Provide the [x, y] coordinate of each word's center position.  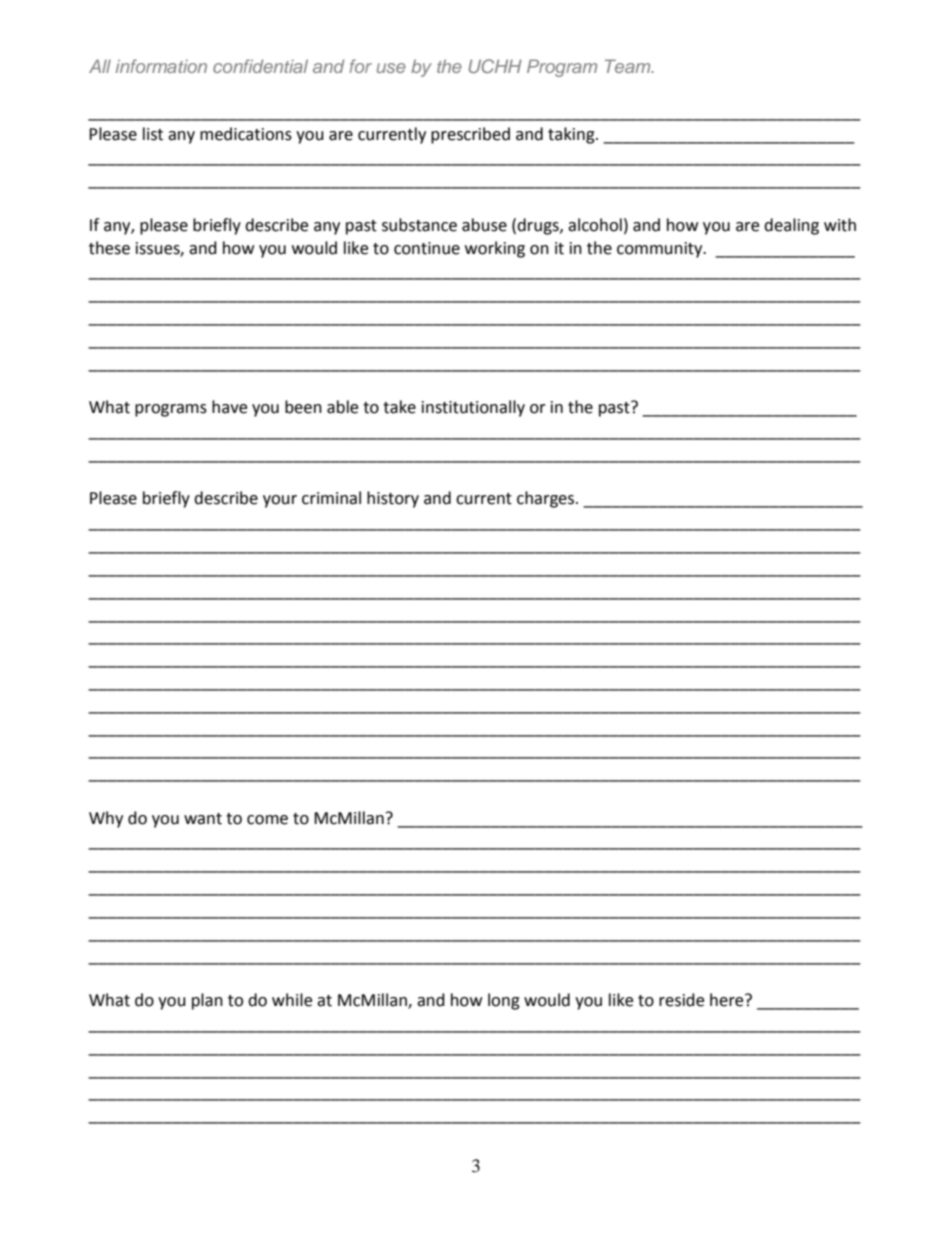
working [495, 249]
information [161, 66]
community [661, 250]
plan [207, 1001]
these [109, 248]
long [504, 1001]
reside [681, 1000]
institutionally [473, 408]
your [280, 501]
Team [629, 66]
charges [547, 499]
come [267, 820]
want [203, 819]
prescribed [470, 135]
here [728, 1000]
